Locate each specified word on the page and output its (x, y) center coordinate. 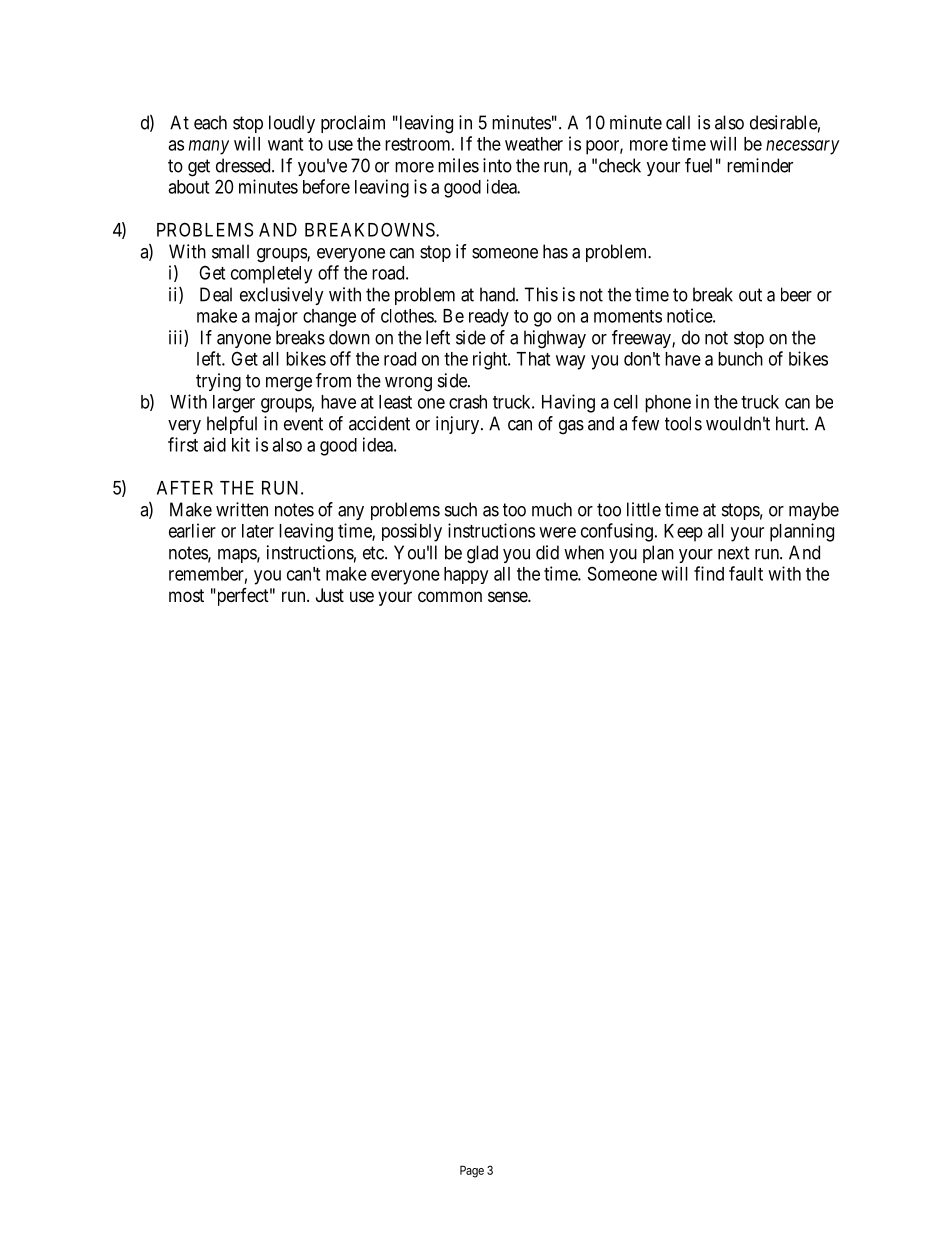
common (450, 596)
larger (234, 404)
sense (508, 596)
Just (330, 595)
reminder (760, 165)
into (497, 165)
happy (466, 575)
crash (468, 402)
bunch (740, 359)
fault (746, 573)
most (186, 595)
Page (472, 1171)
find (709, 573)
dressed (244, 165)
